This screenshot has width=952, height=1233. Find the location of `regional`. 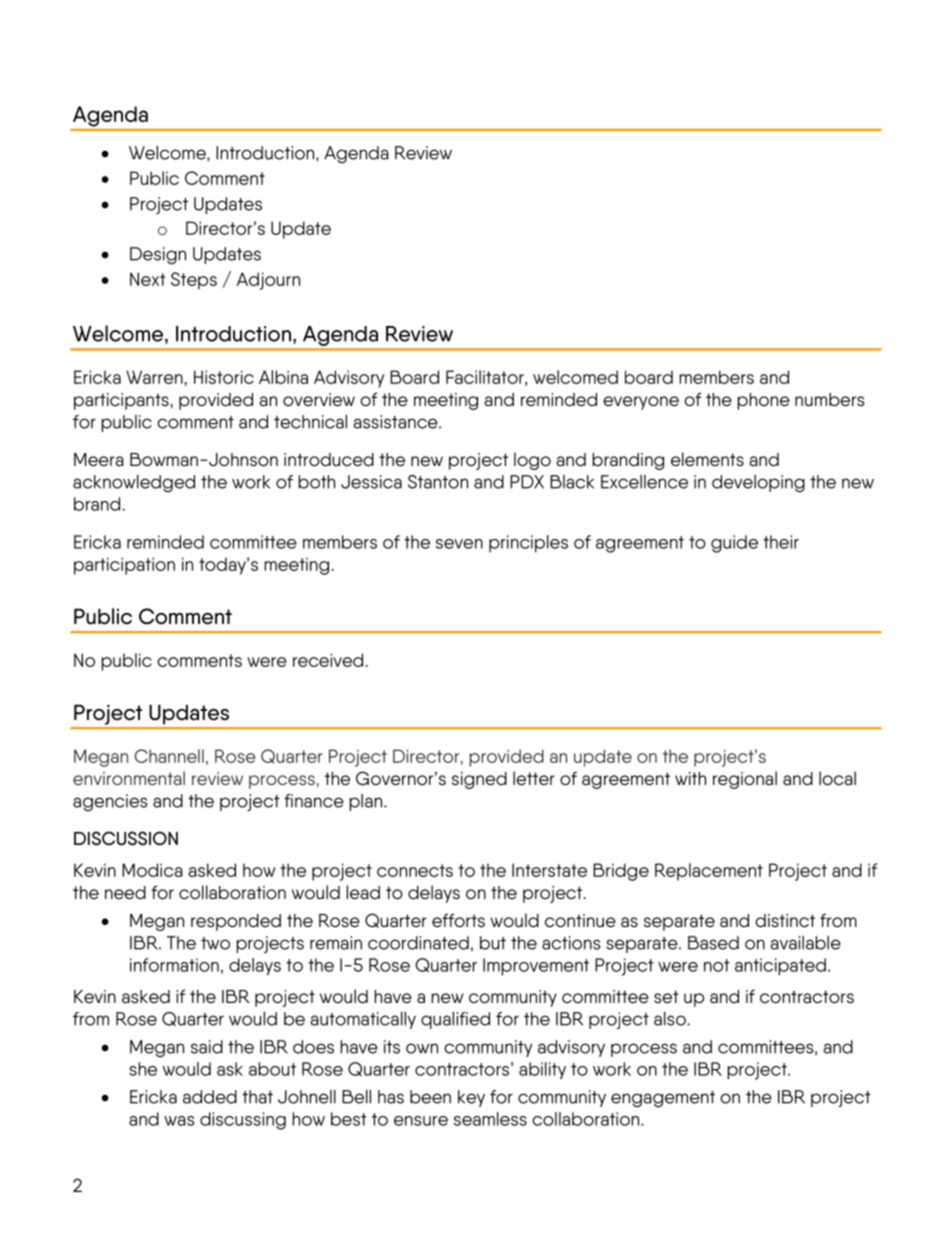

regional is located at coordinates (745, 780).
